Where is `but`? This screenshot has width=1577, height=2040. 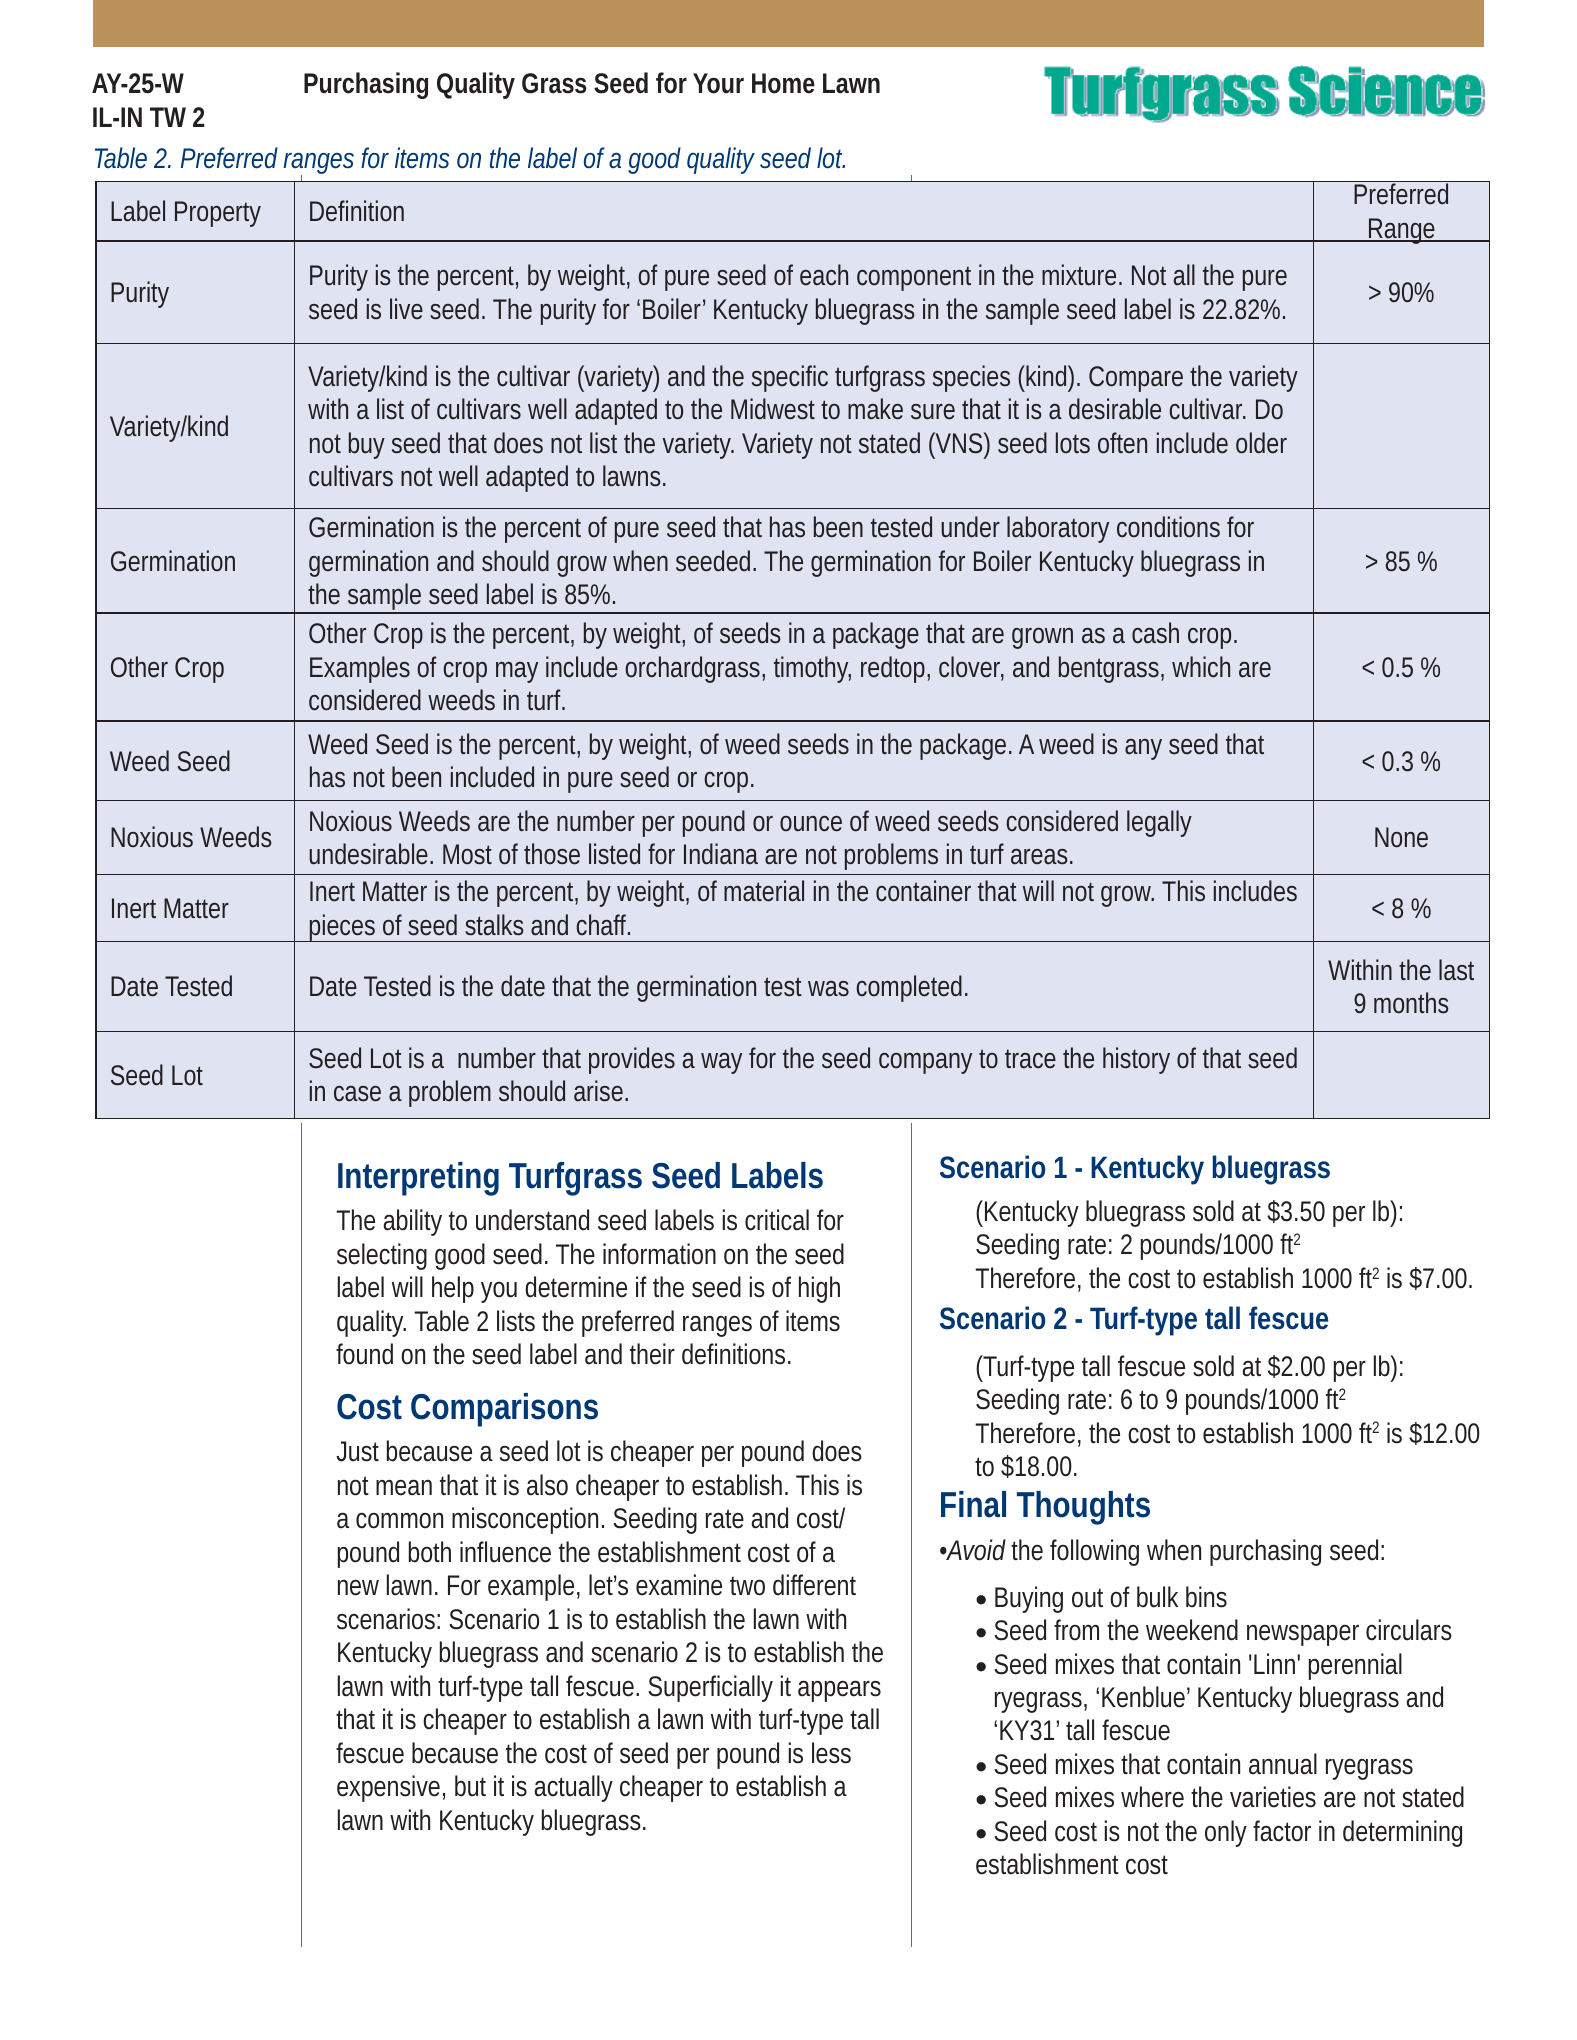 but is located at coordinates (470, 1786).
